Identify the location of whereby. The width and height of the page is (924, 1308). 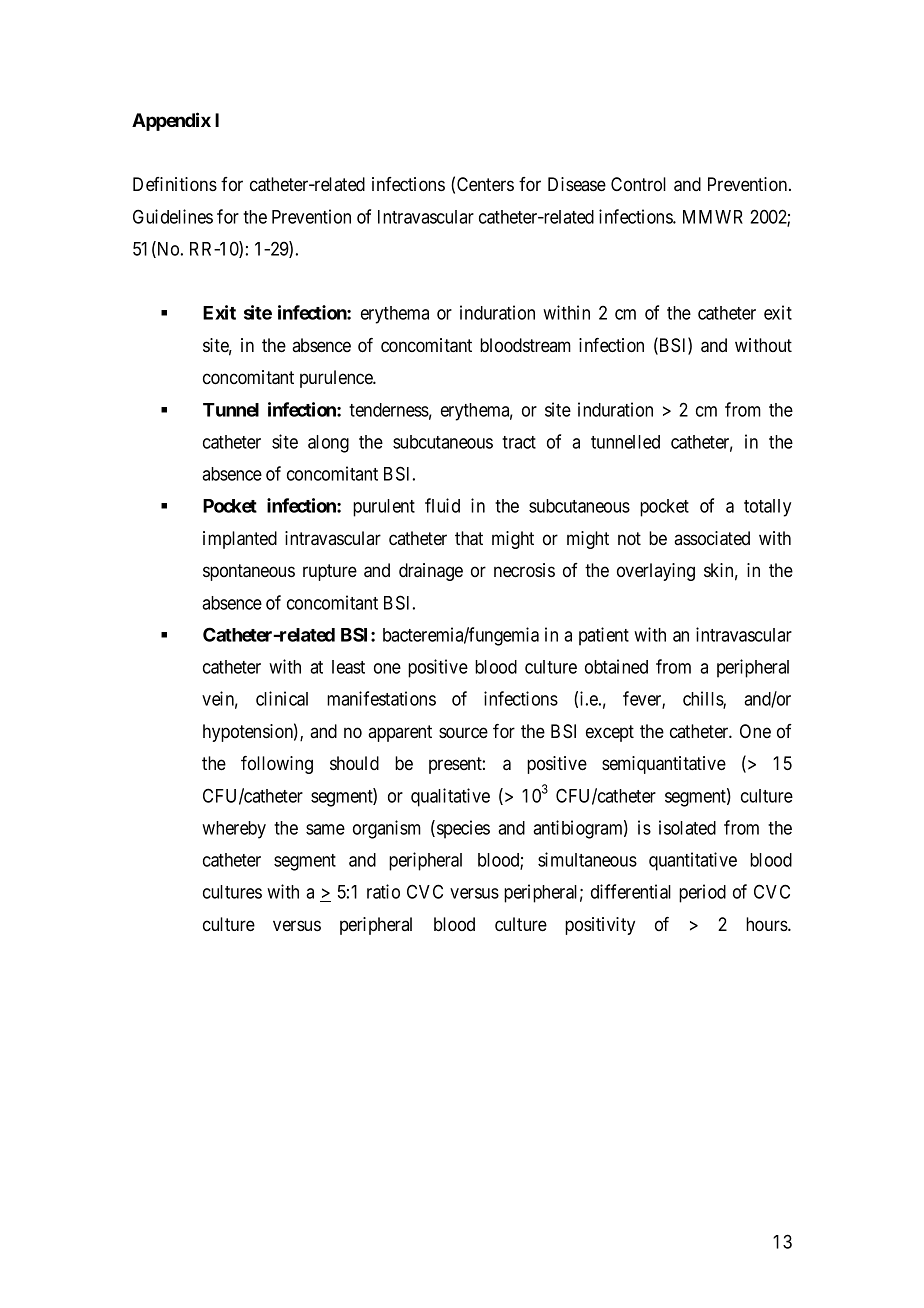
(234, 830).
